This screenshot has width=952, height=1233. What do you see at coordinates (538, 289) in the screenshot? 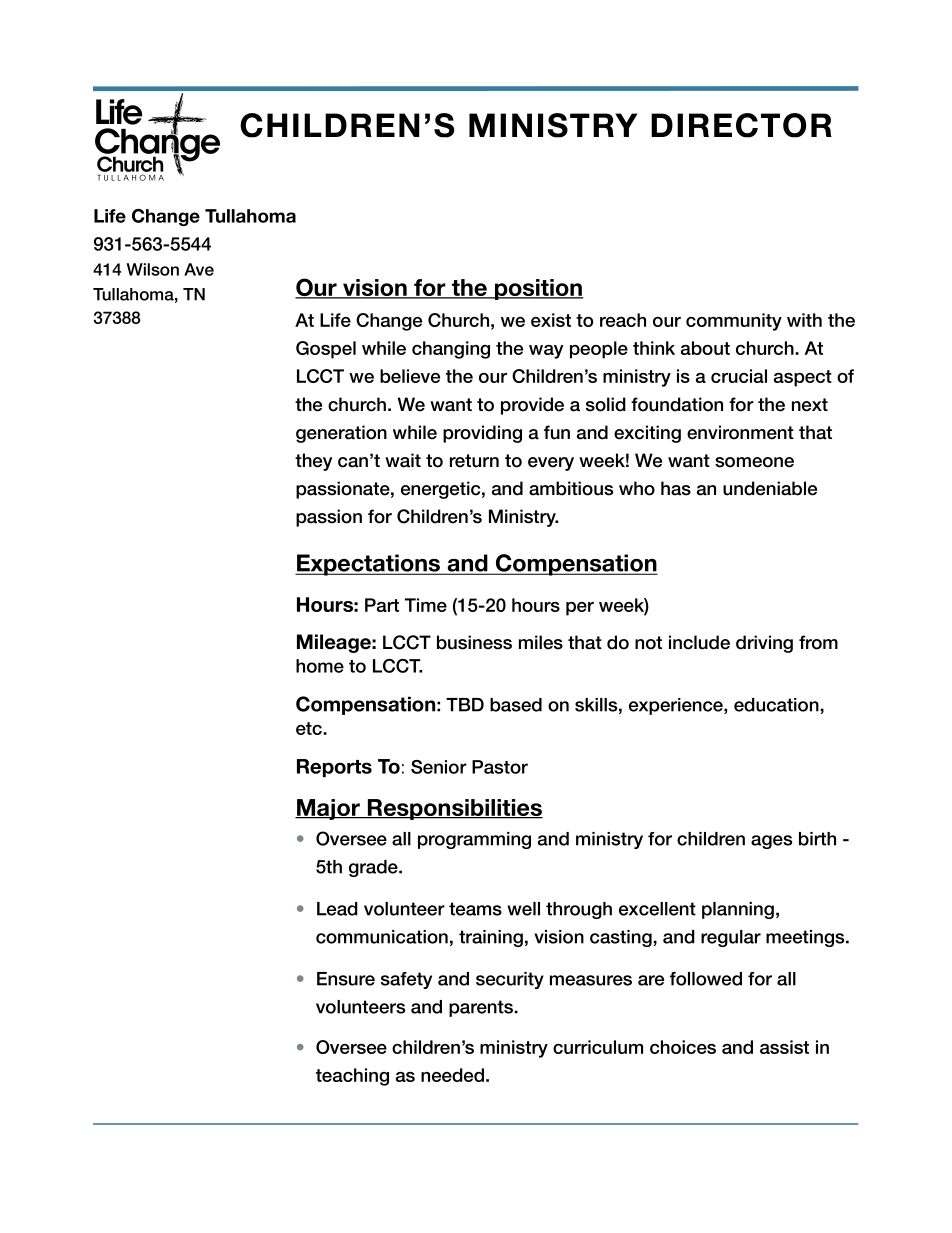
I see `position` at bounding box center [538, 289].
